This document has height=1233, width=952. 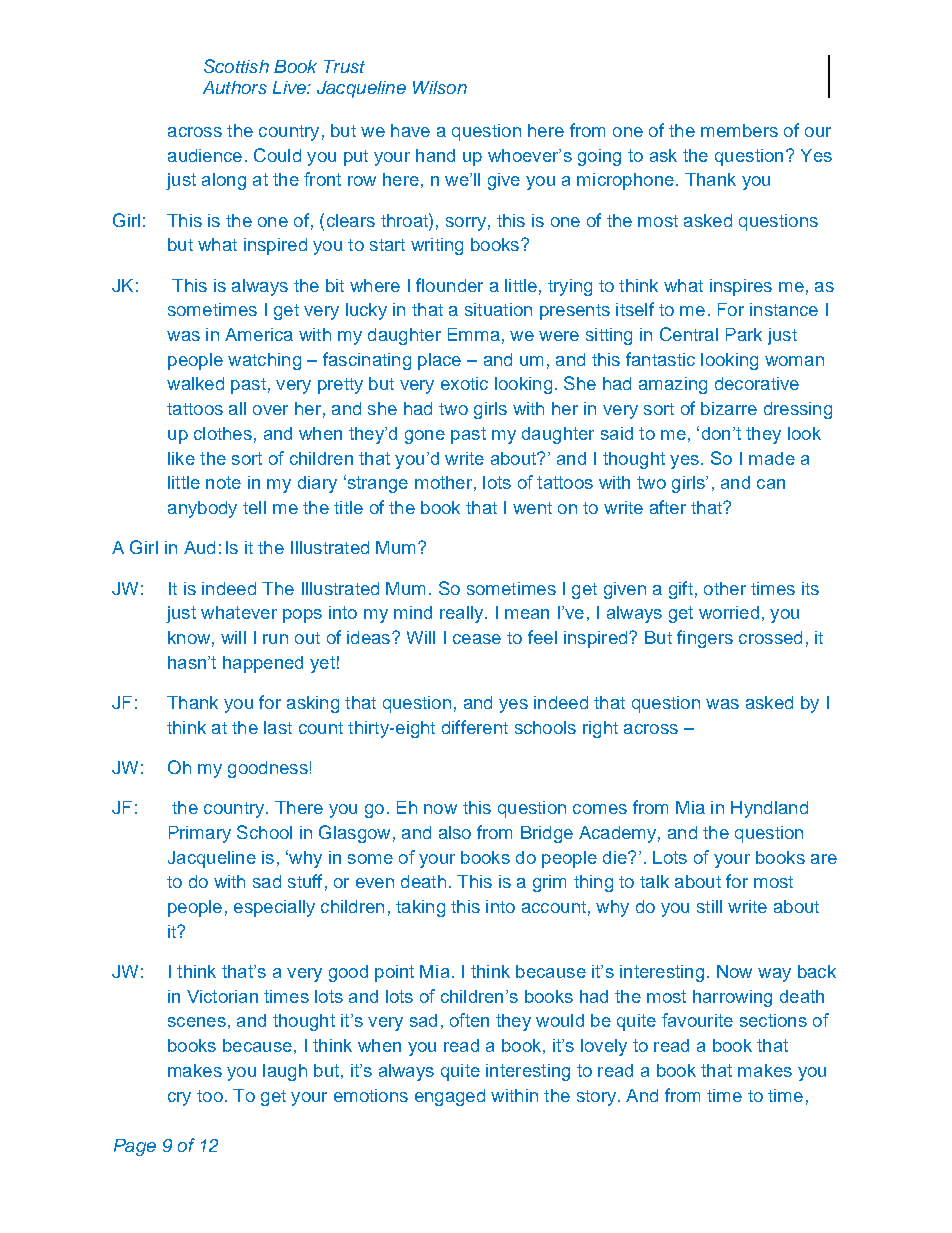 What do you see at coordinates (200, 834) in the document?
I see `Primary` at bounding box center [200, 834].
